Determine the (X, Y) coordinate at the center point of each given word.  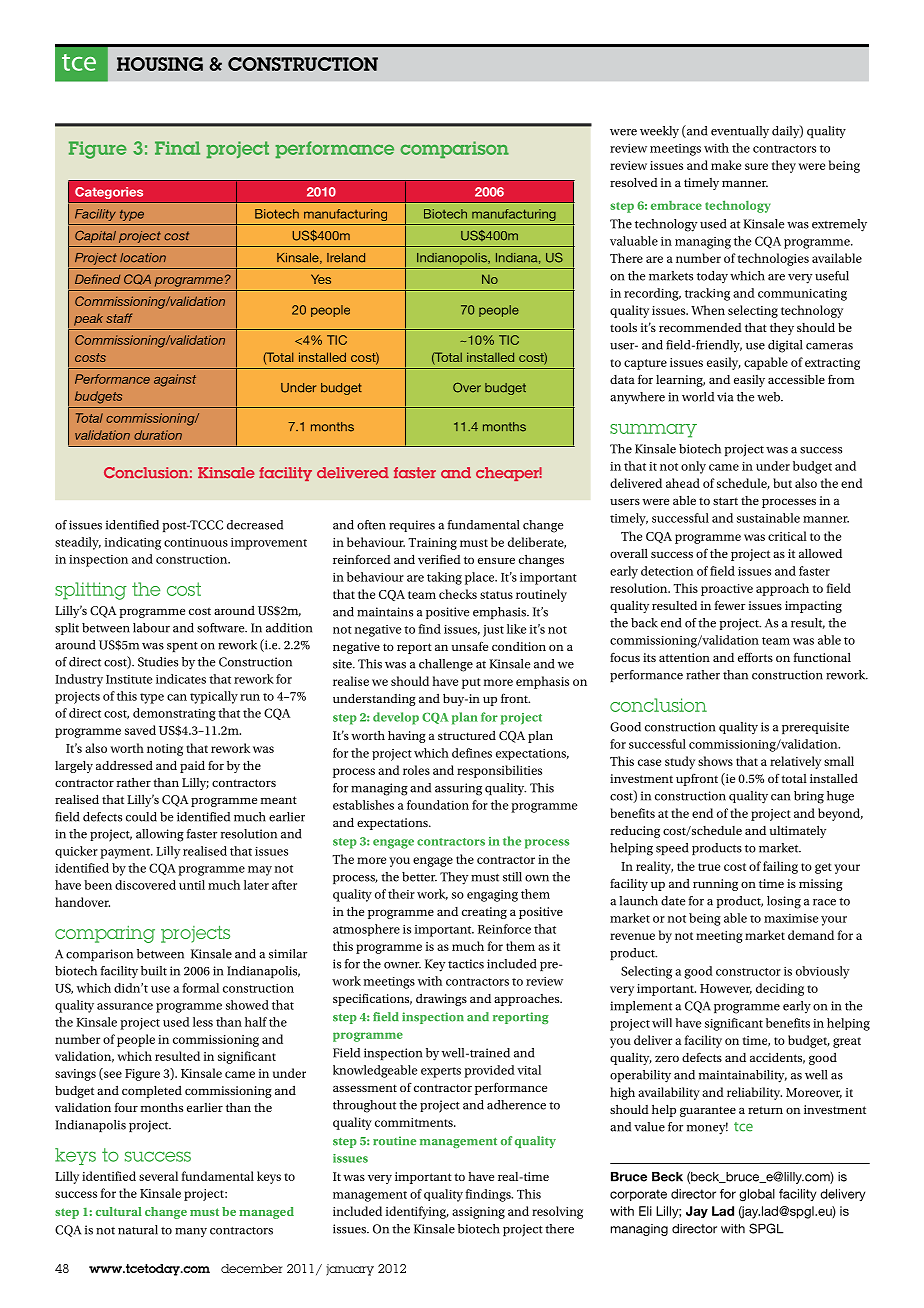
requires (412, 526)
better (419, 877)
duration (158, 435)
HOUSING (160, 64)
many (191, 1232)
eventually (740, 132)
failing (780, 867)
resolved (634, 182)
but (782, 483)
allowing (160, 835)
